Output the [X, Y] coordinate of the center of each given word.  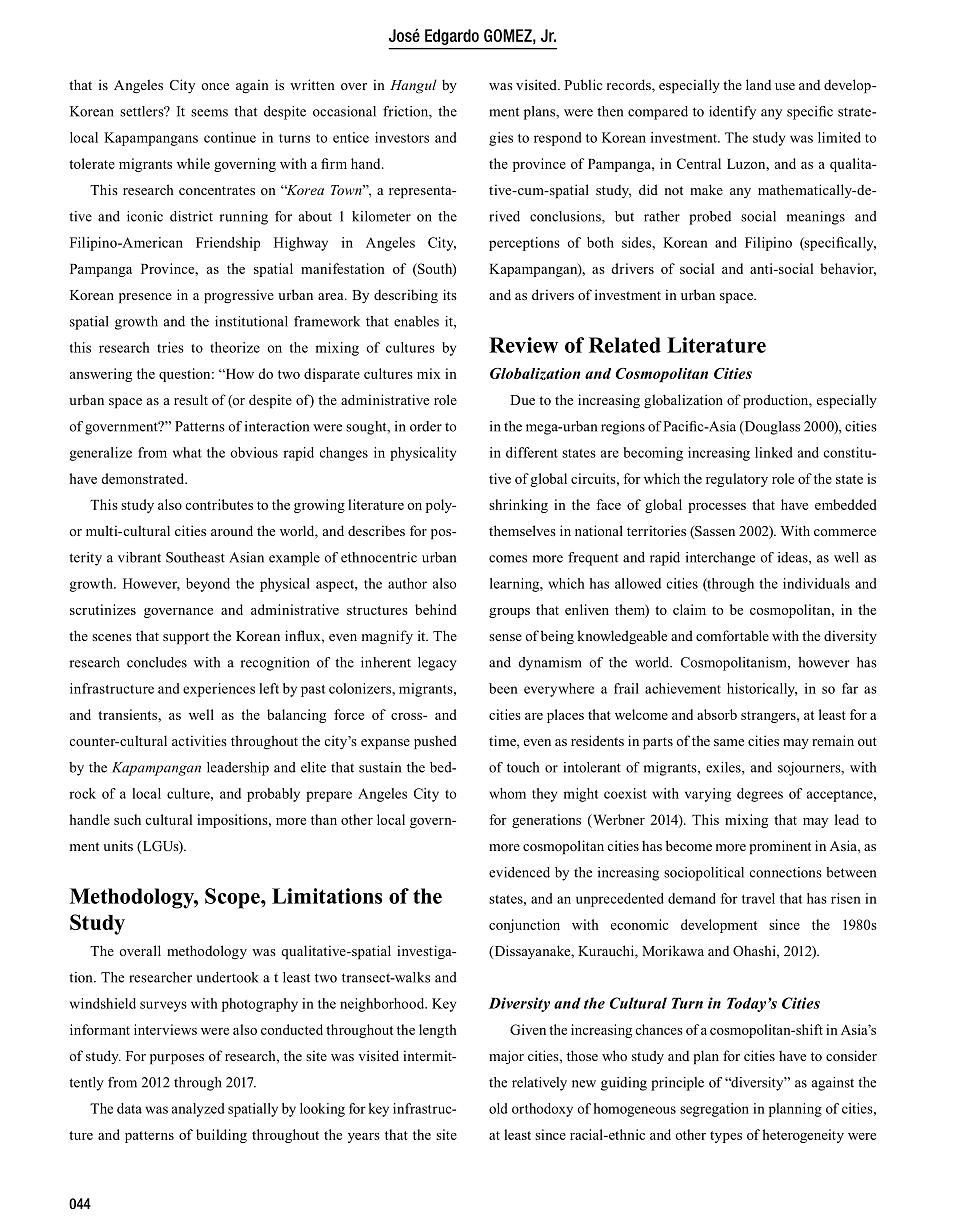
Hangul [413, 86]
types [726, 1137]
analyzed [198, 1110]
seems [209, 113]
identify [732, 113]
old [498, 1108]
